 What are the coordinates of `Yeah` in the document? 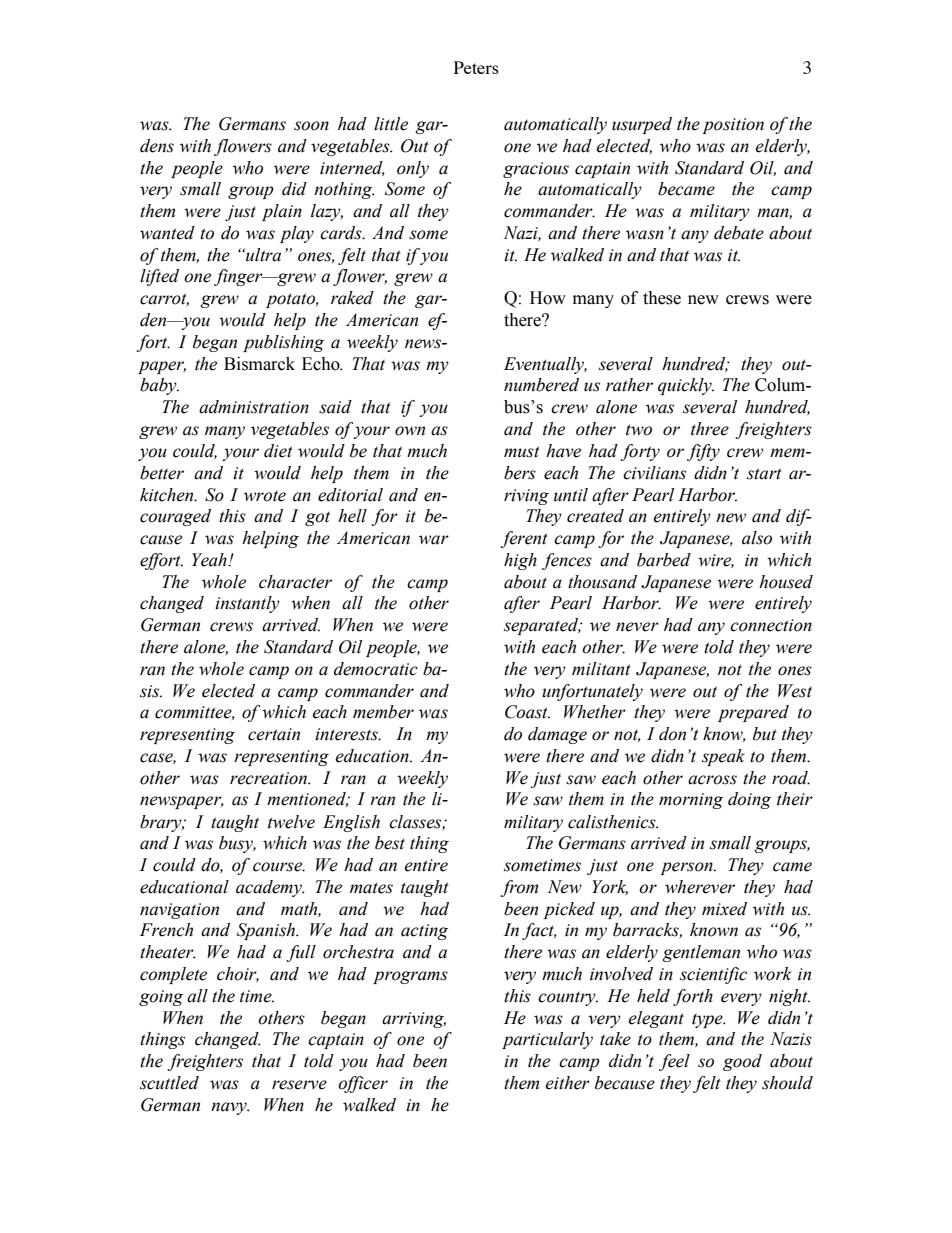 It's located at (210, 560).
